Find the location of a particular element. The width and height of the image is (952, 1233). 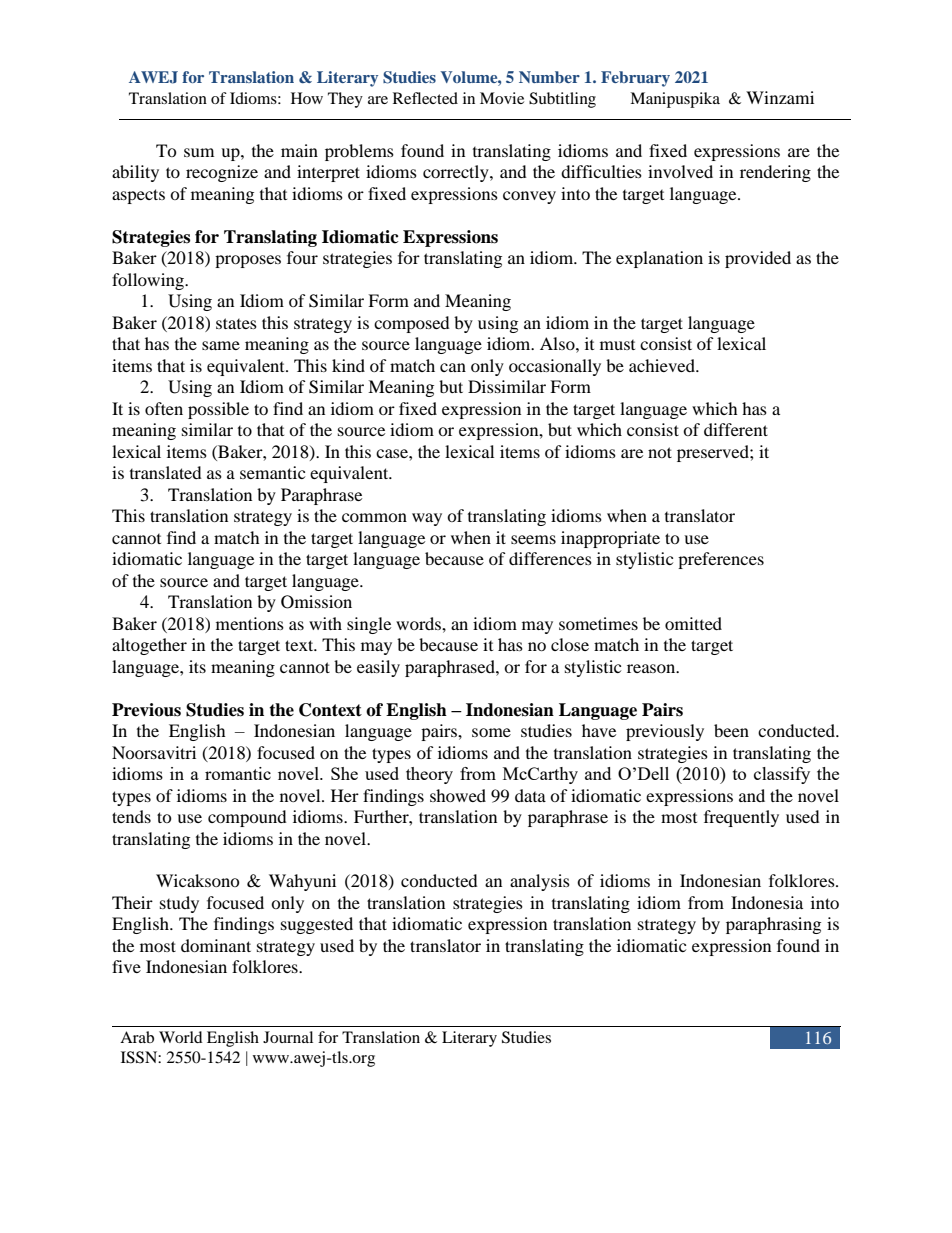

frequently is located at coordinates (741, 818).
